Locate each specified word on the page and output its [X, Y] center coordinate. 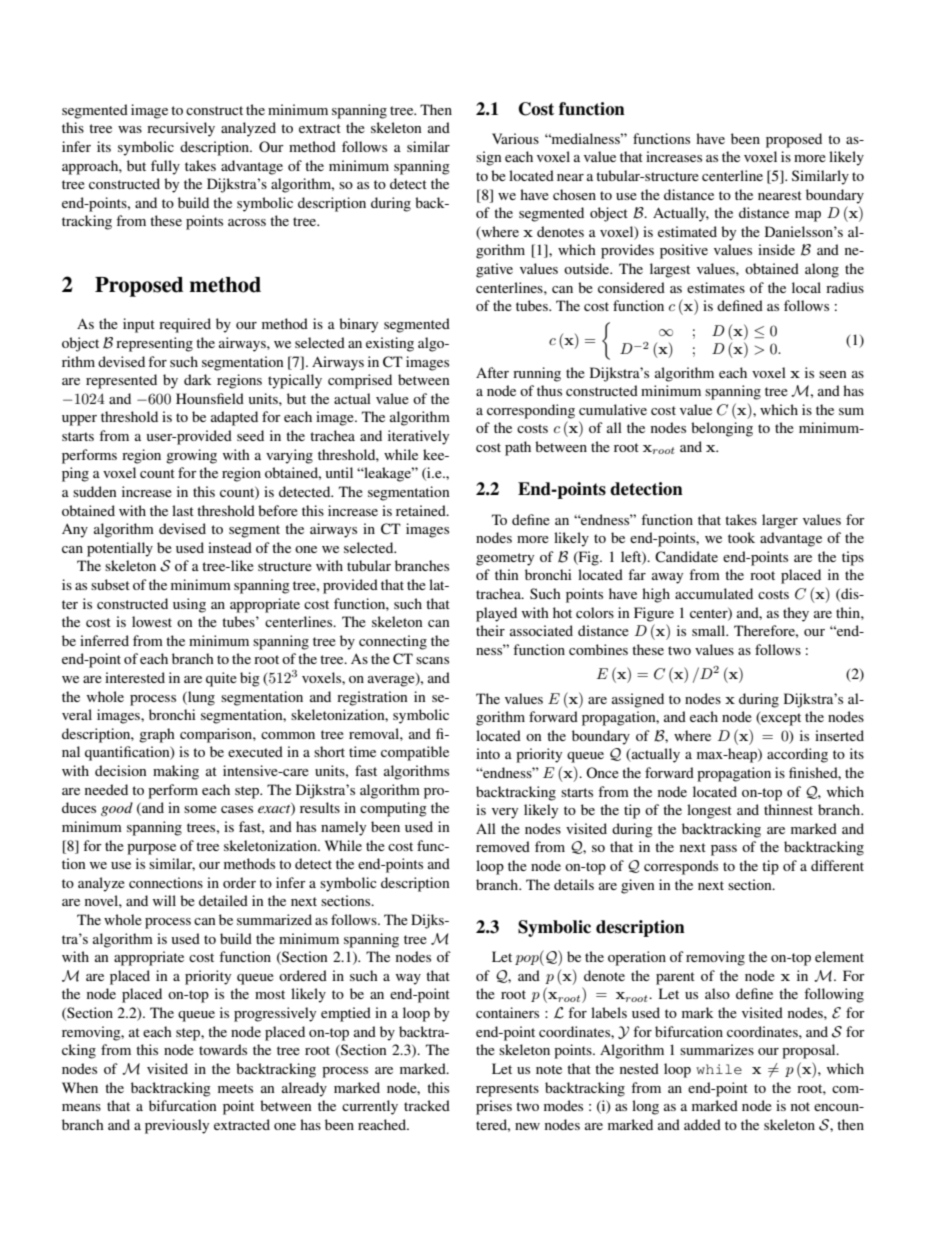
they [796, 614]
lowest [152, 621]
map [808, 216]
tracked [427, 1105]
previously [177, 1126]
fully [165, 167]
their [490, 630]
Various [515, 138]
